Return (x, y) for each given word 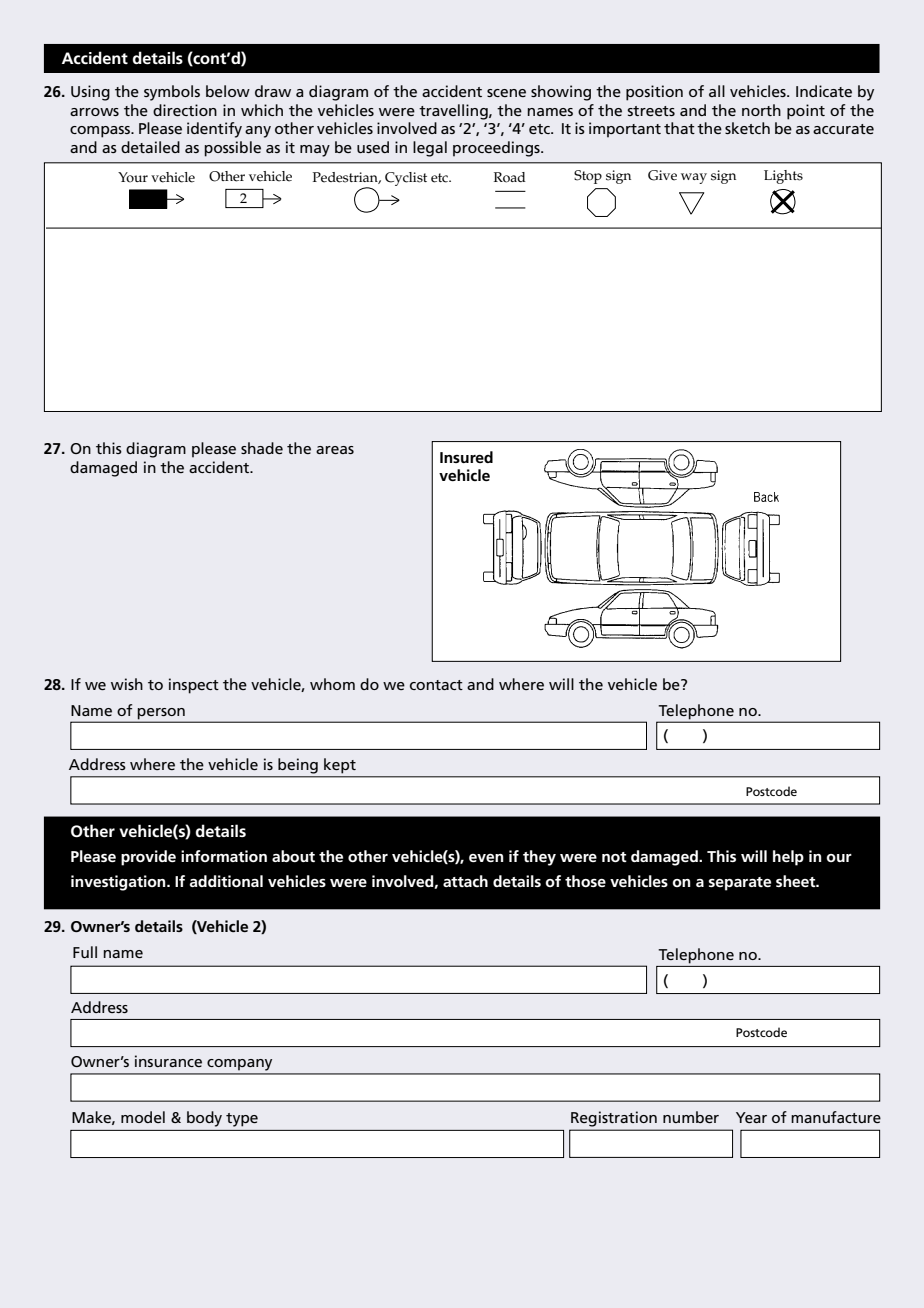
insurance (168, 1061)
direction (185, 110)
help (788, 858)
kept (340, 765)
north (761, 110)
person (161, 715)
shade (262, 448)
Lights (783, 177)
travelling (454, 112)
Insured (466, 457)
